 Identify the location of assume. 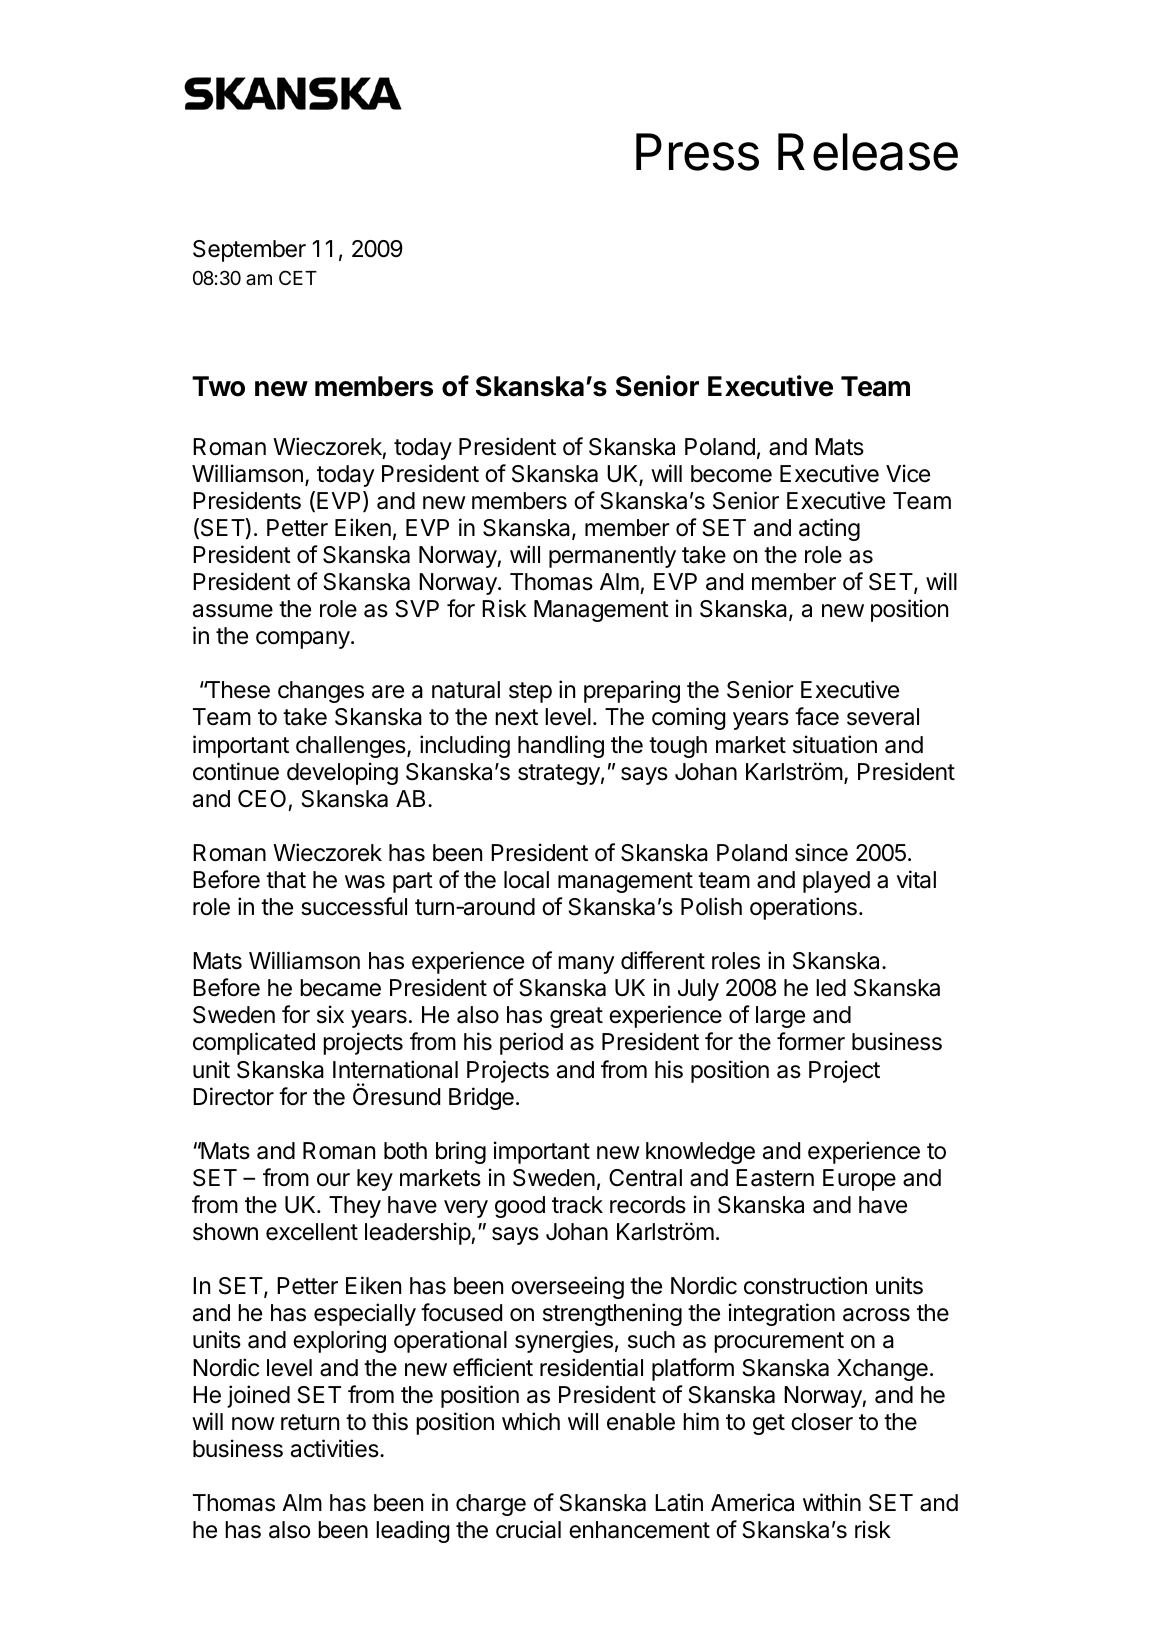
(233, 611).
